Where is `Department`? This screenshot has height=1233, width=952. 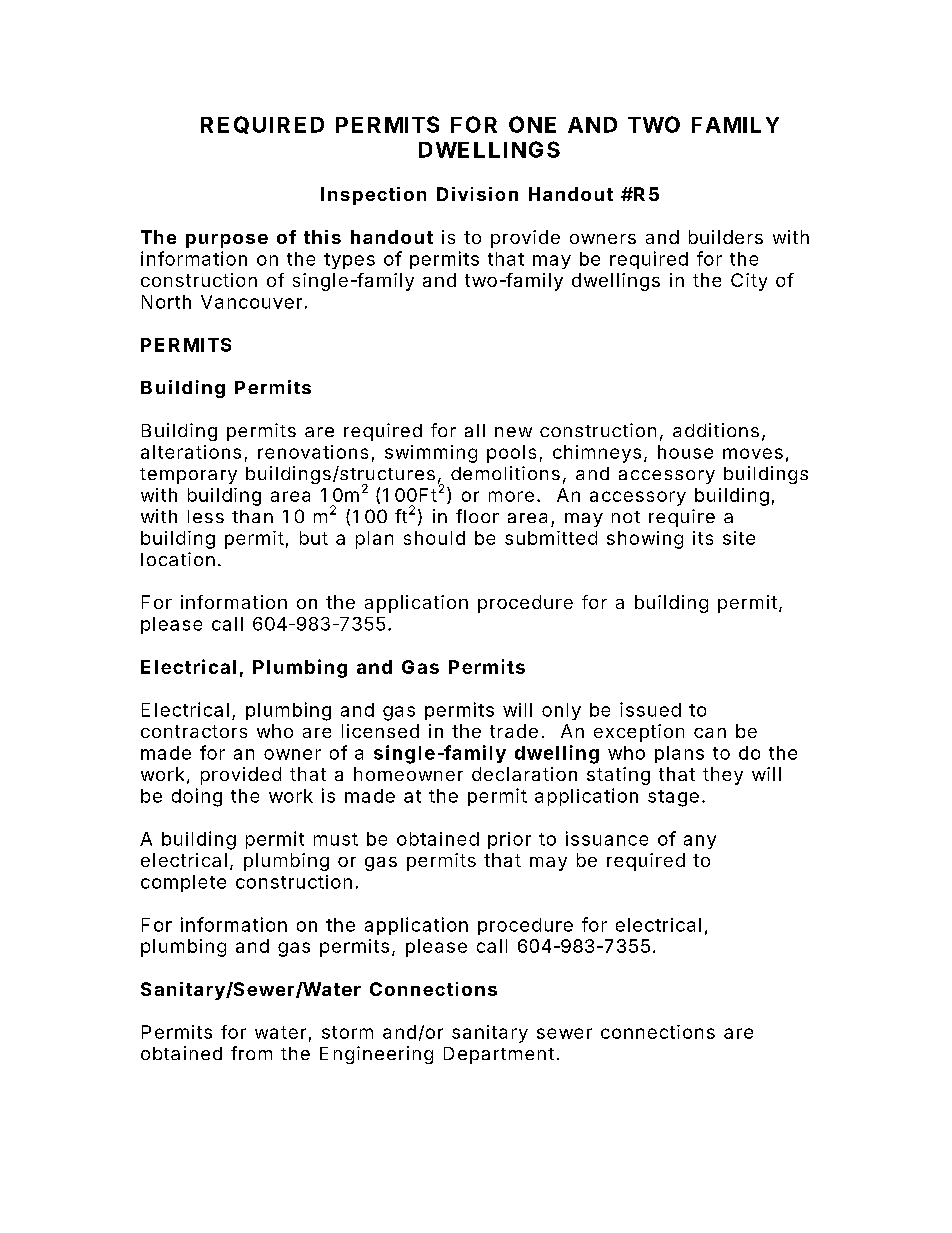 Department is located at coordinates (499, 1055).
